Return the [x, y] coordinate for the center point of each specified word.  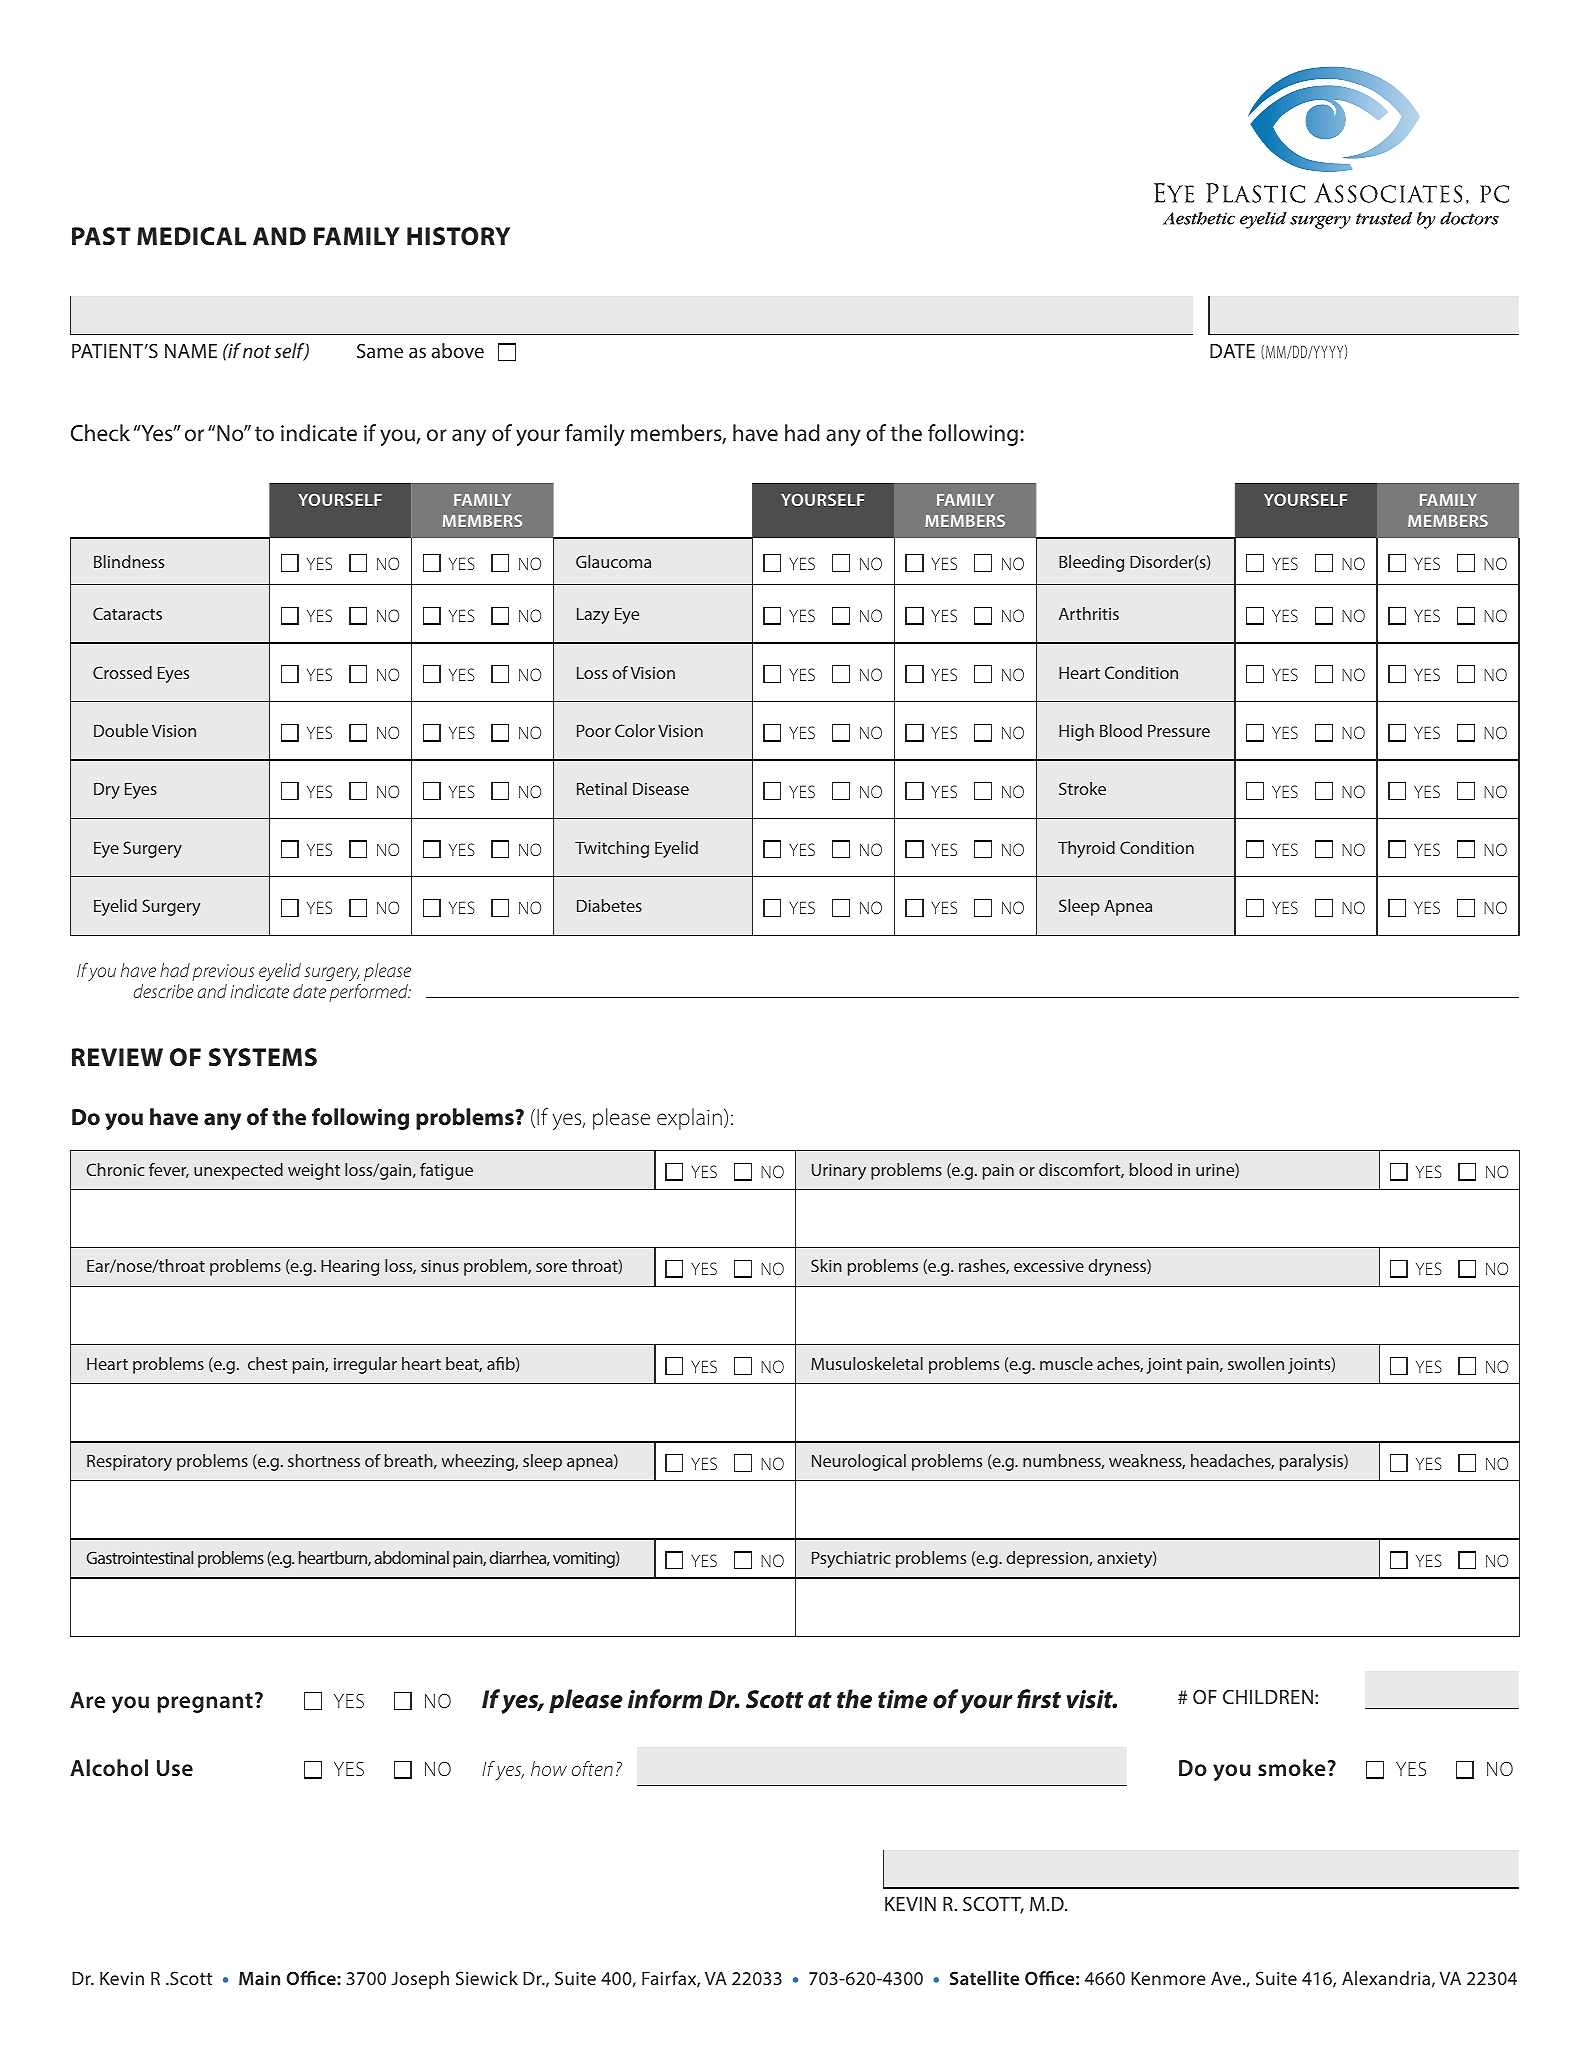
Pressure [1179, 730]
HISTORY [458, 236]
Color [635, 730]
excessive [1049, 1266]
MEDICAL [191, 236]
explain [689, 1119]
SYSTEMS [263, 1057]
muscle [1066, 1363]
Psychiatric [851, 1559]
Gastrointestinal [139, 1557]
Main [259, 1978]
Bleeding [1091, 563]
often [592, 1768]
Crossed [122, 672]
